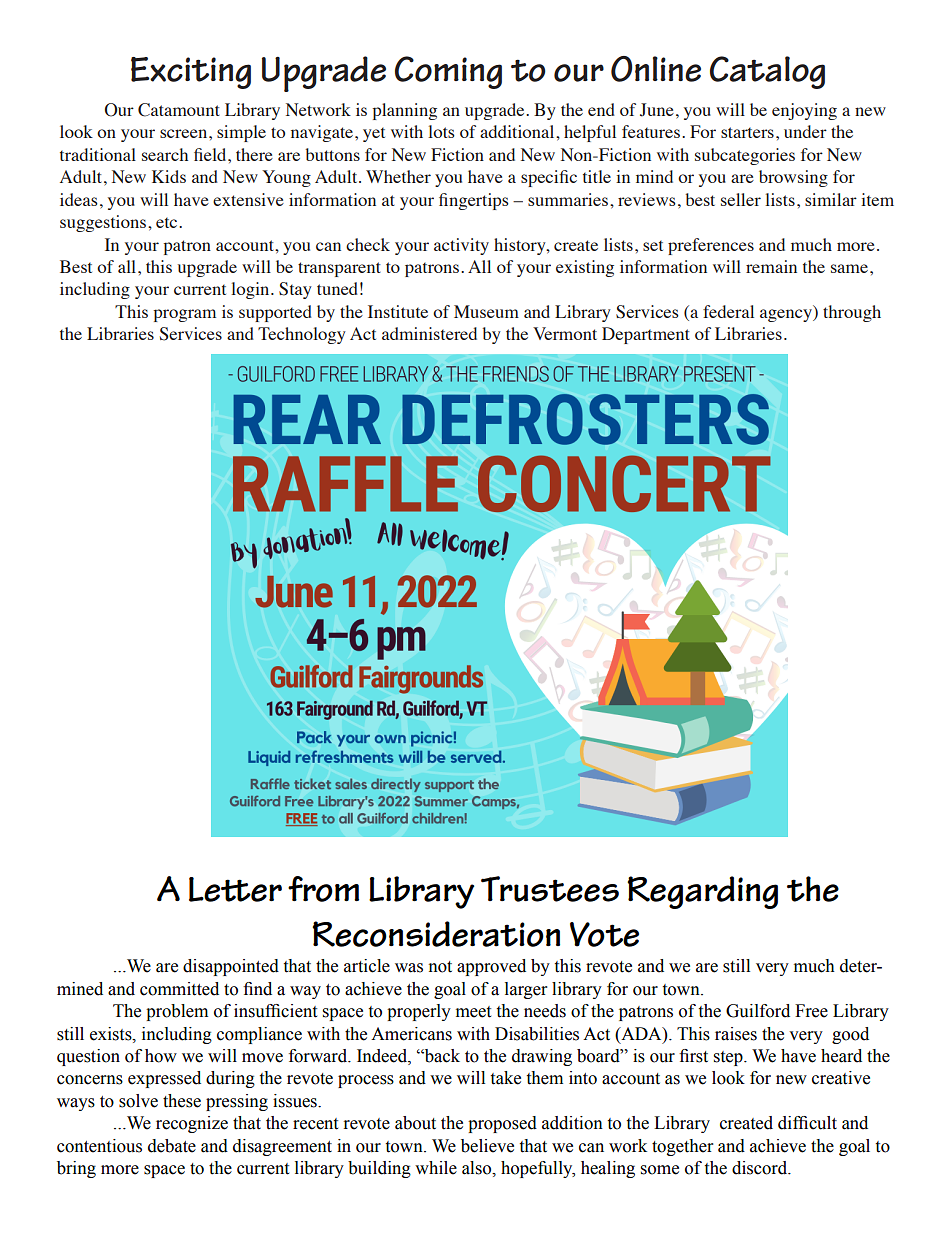 The image size is (952, 1233). What do you see at coordinates (787, 315) in the screenshot?
I see `agency` at bounding box center [787, 315].
